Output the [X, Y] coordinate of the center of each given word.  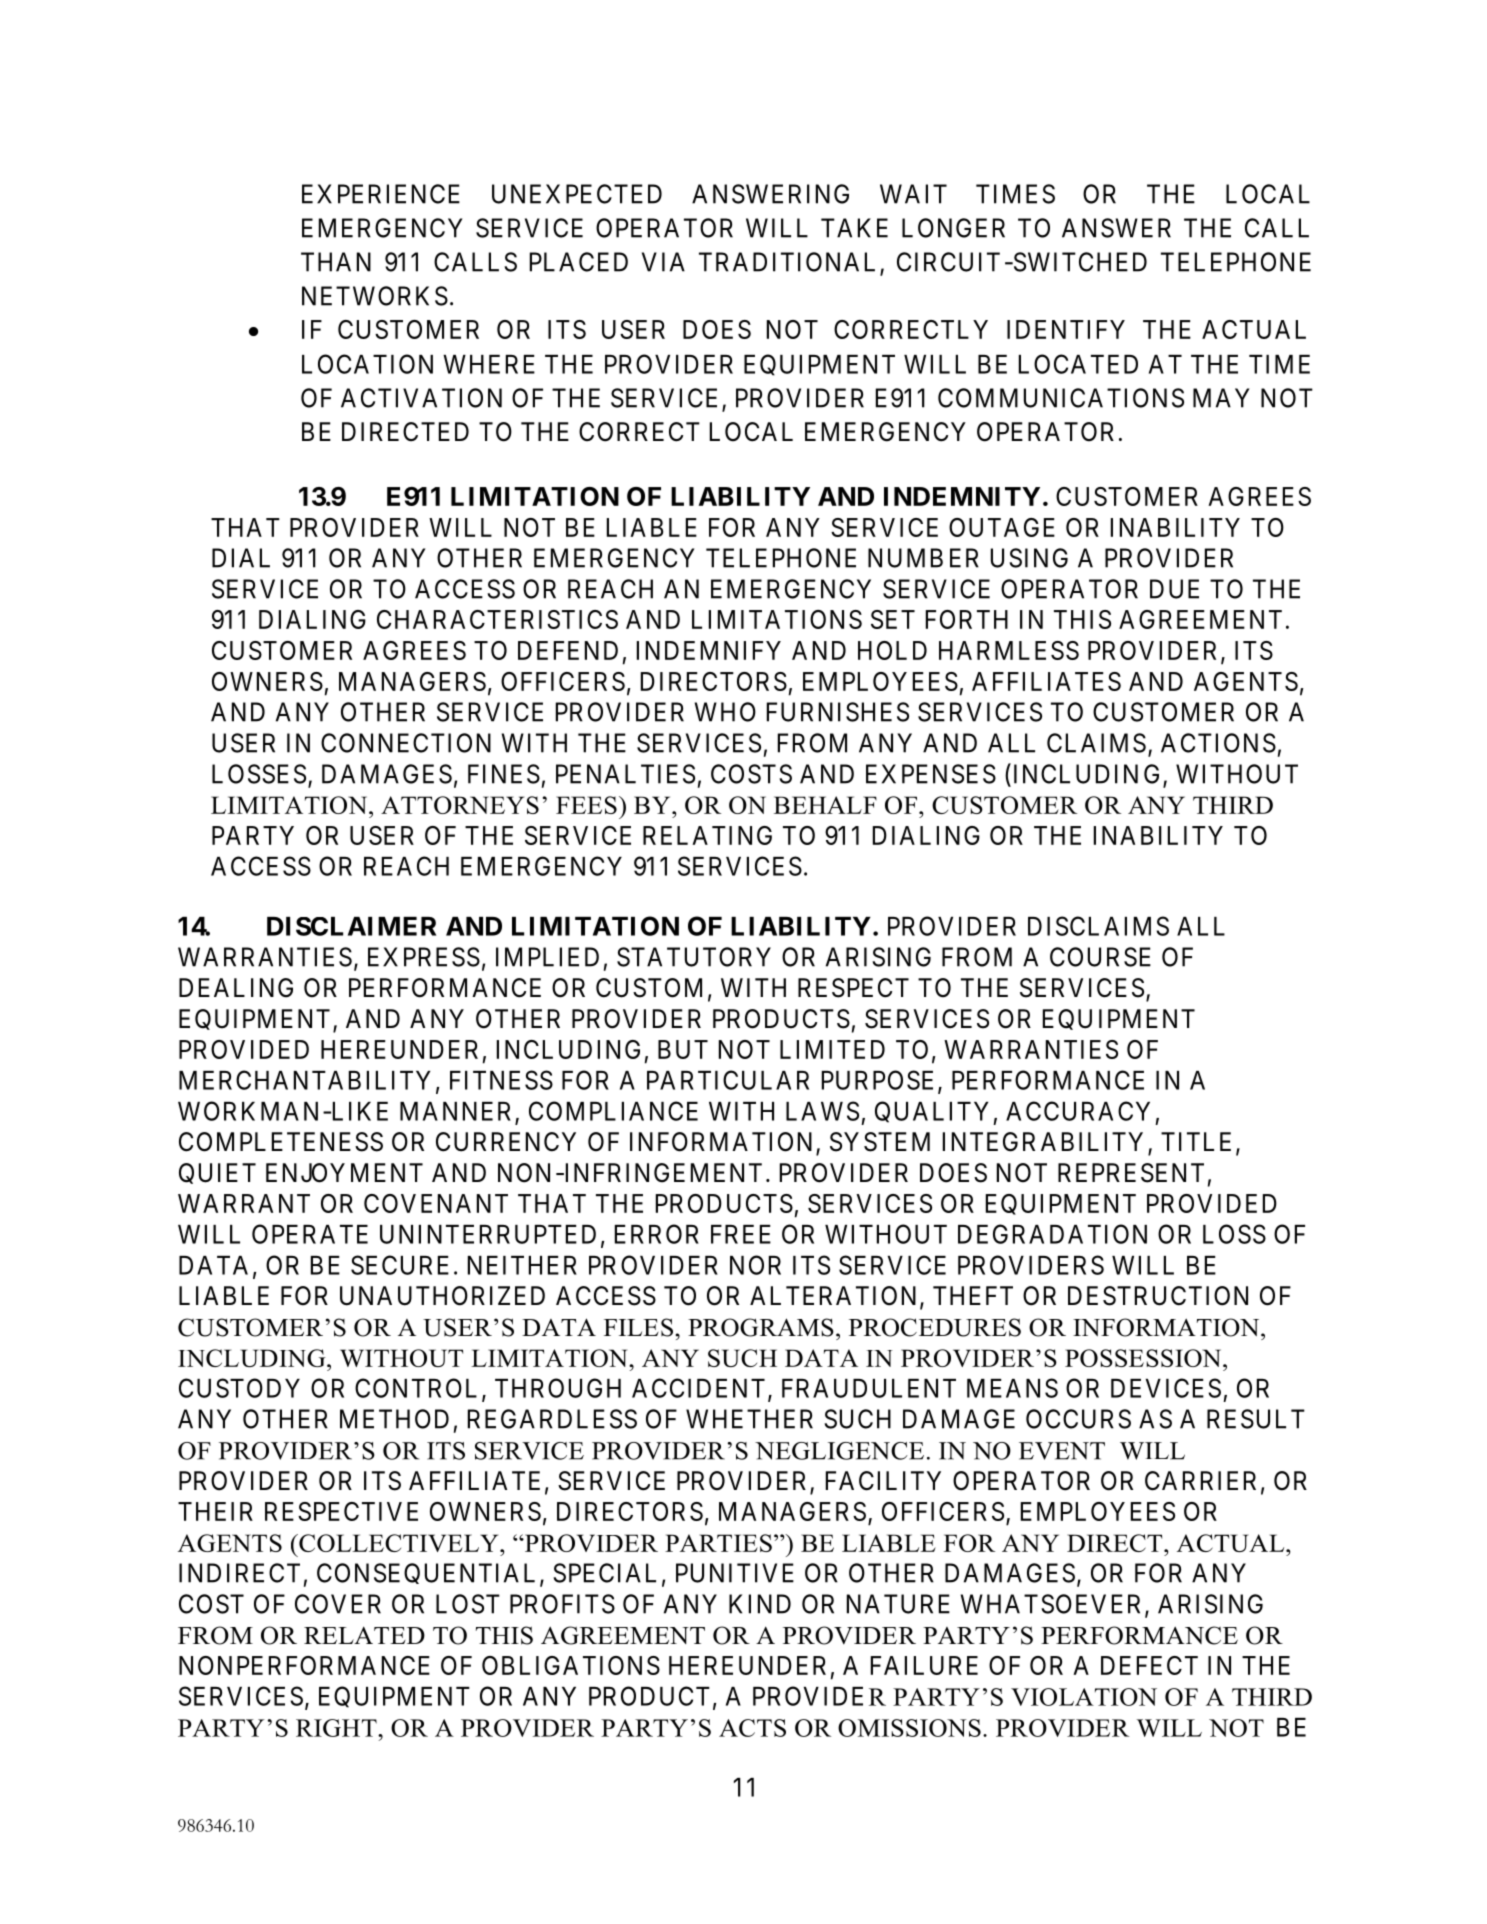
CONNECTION [406, 743]
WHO [725, 712]
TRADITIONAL [790, 263]
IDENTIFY [1066, 329]
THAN [336, 262]
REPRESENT [1131, 1173]
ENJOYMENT [344, 1173]
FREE [741, 1234]
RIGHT [337, 1728]
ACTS [752, 1728]
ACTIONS [1218, 743]
